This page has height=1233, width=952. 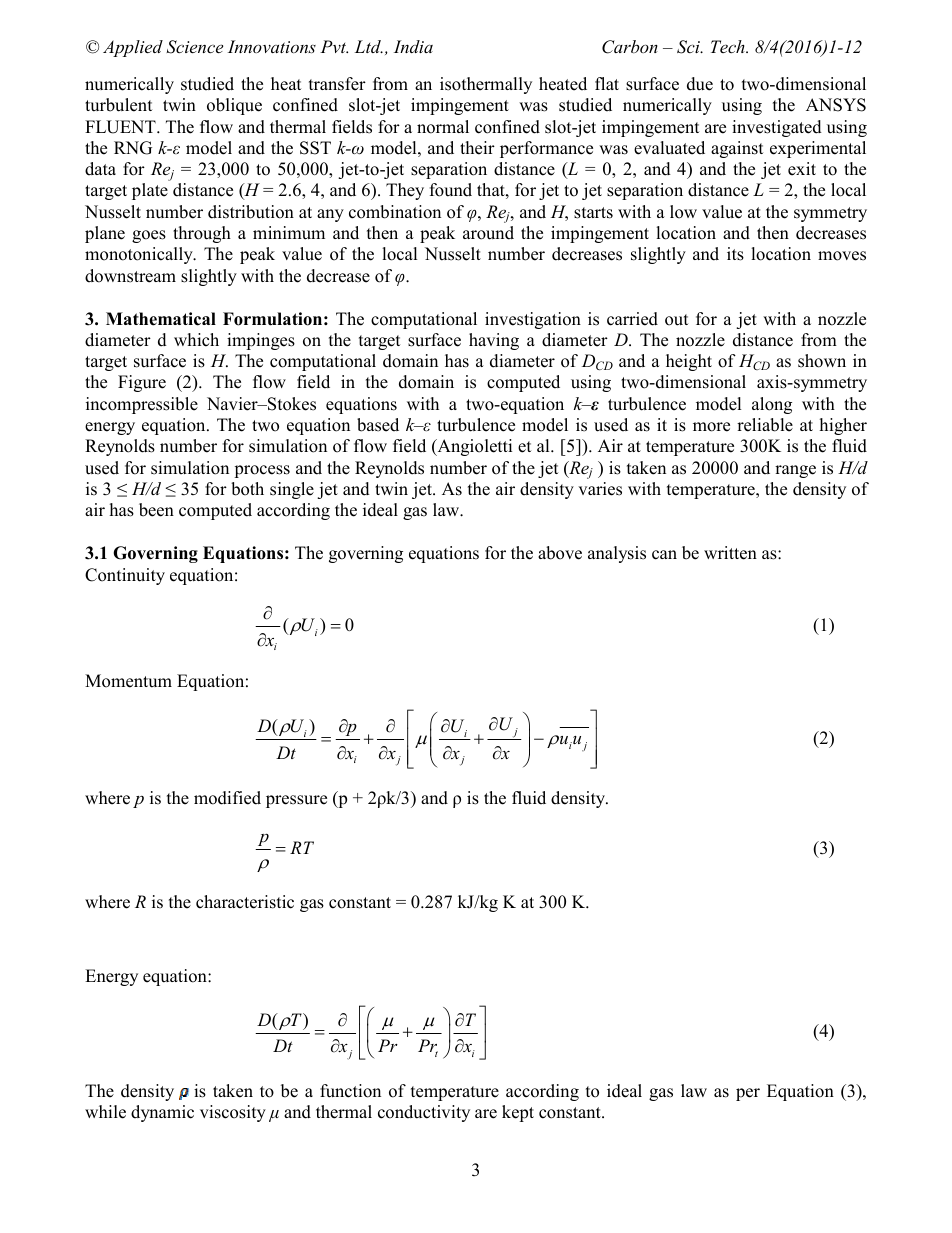 What do you see at coordinates (730, 553) in the page?
I see `written` at bounding box center [730, 553].
